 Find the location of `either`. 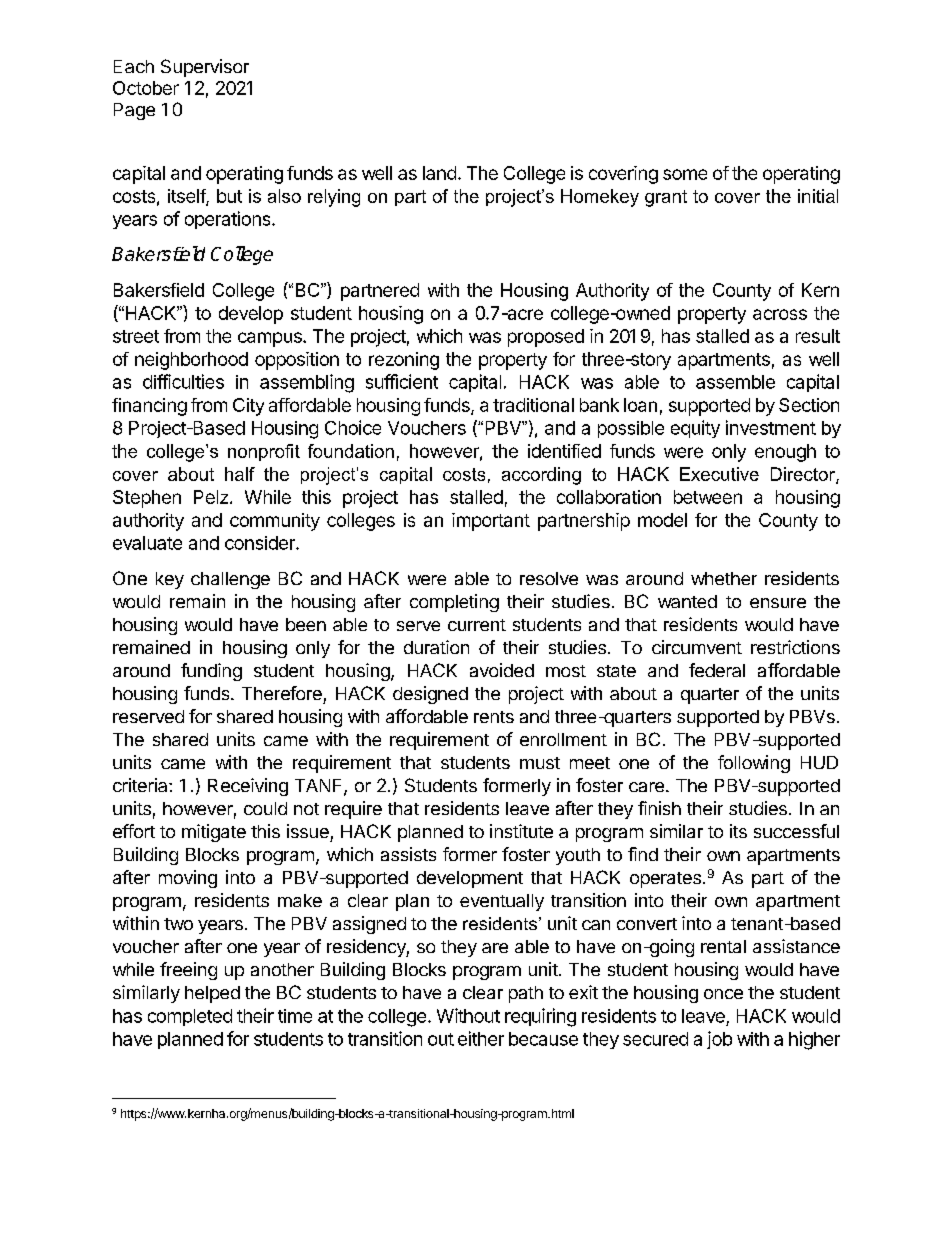

either is located at coordinates (481, 1038).
